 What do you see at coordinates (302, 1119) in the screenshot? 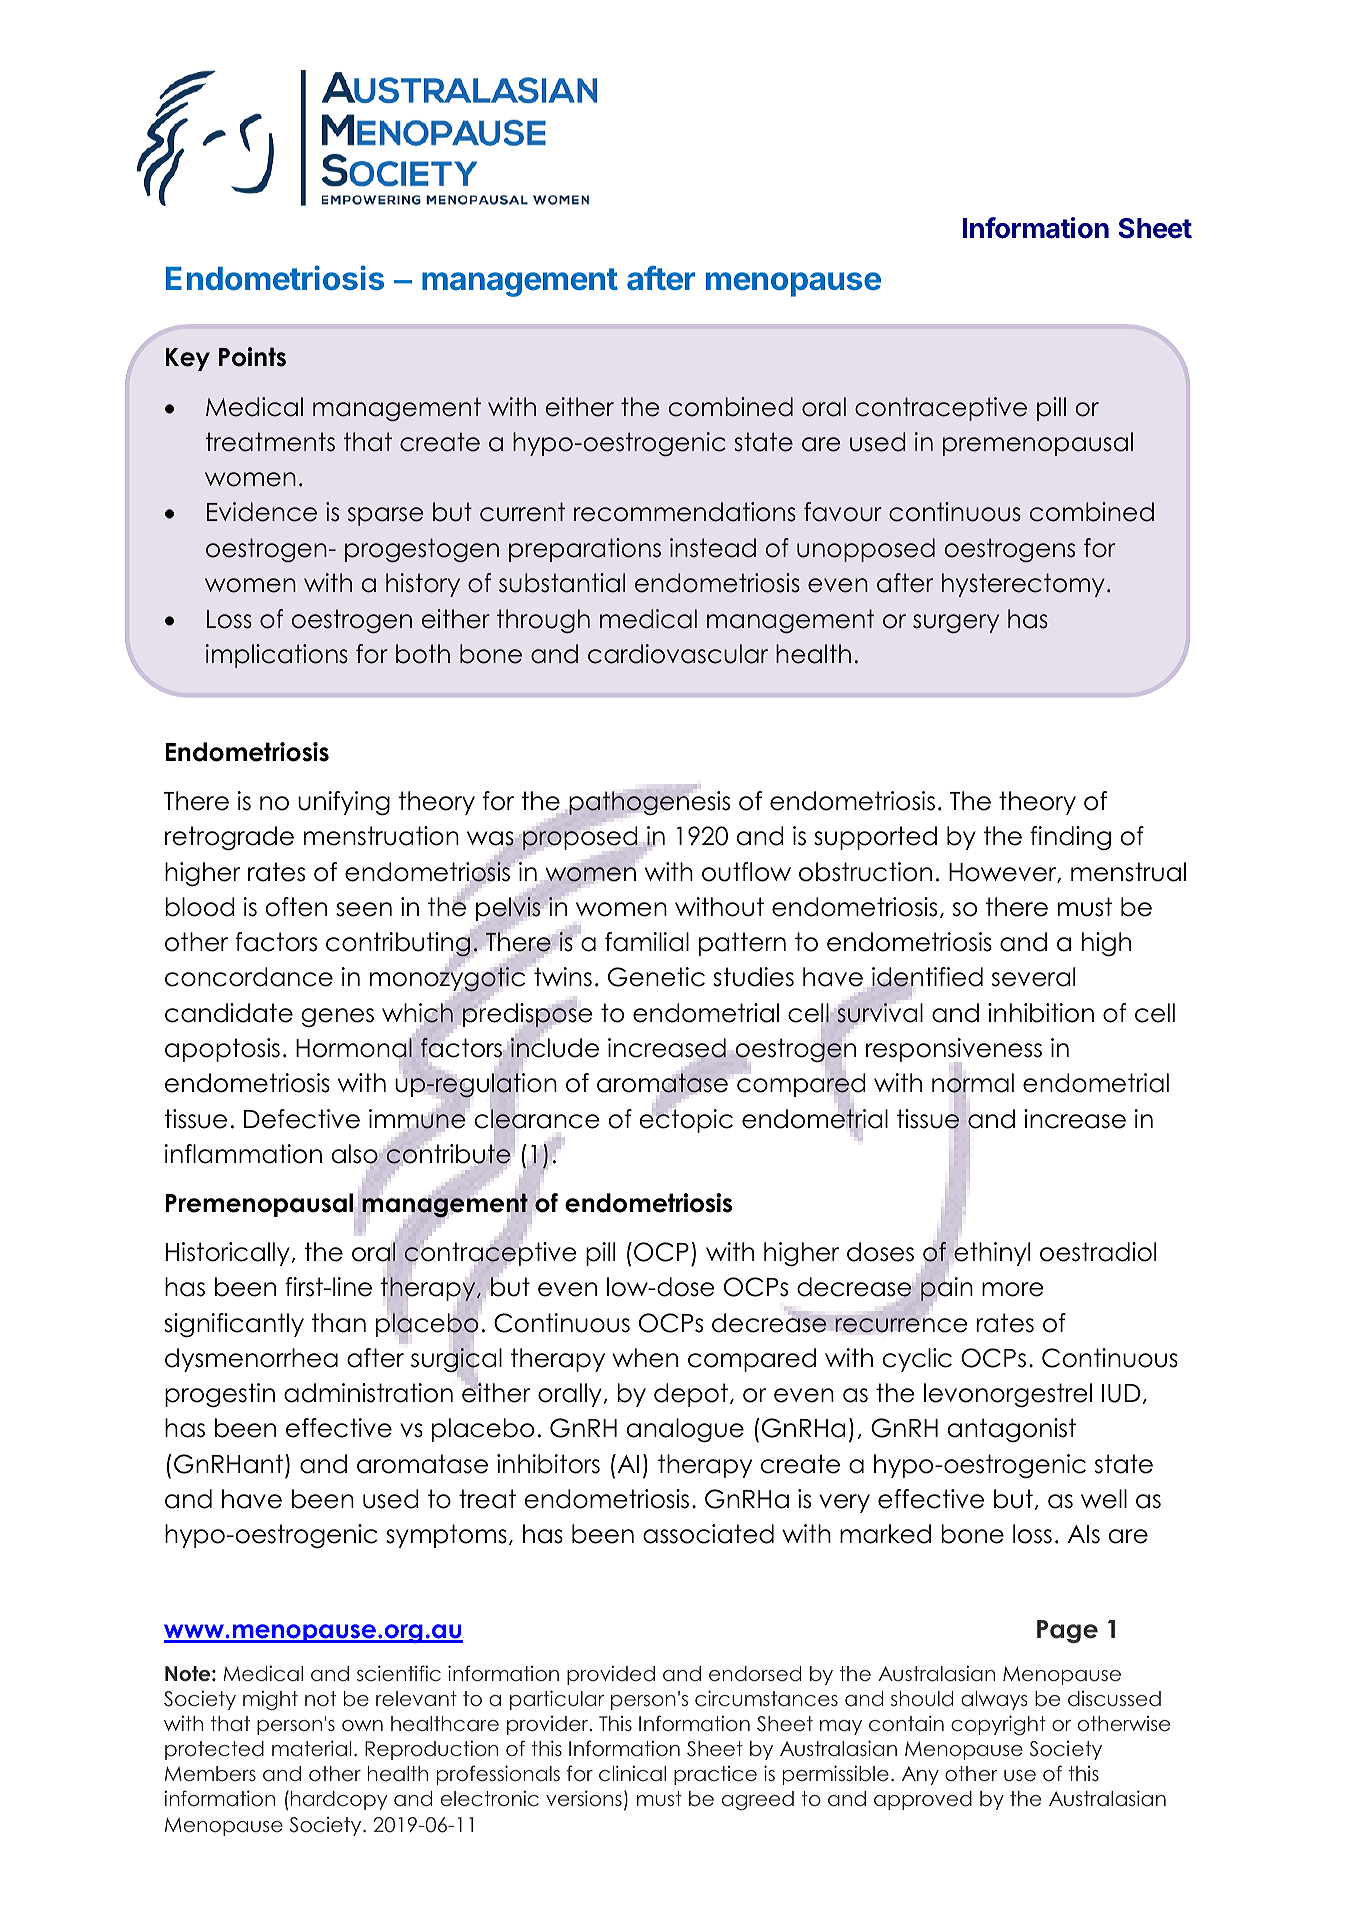
I see `Defective` at bounding box center [302, 1119].
